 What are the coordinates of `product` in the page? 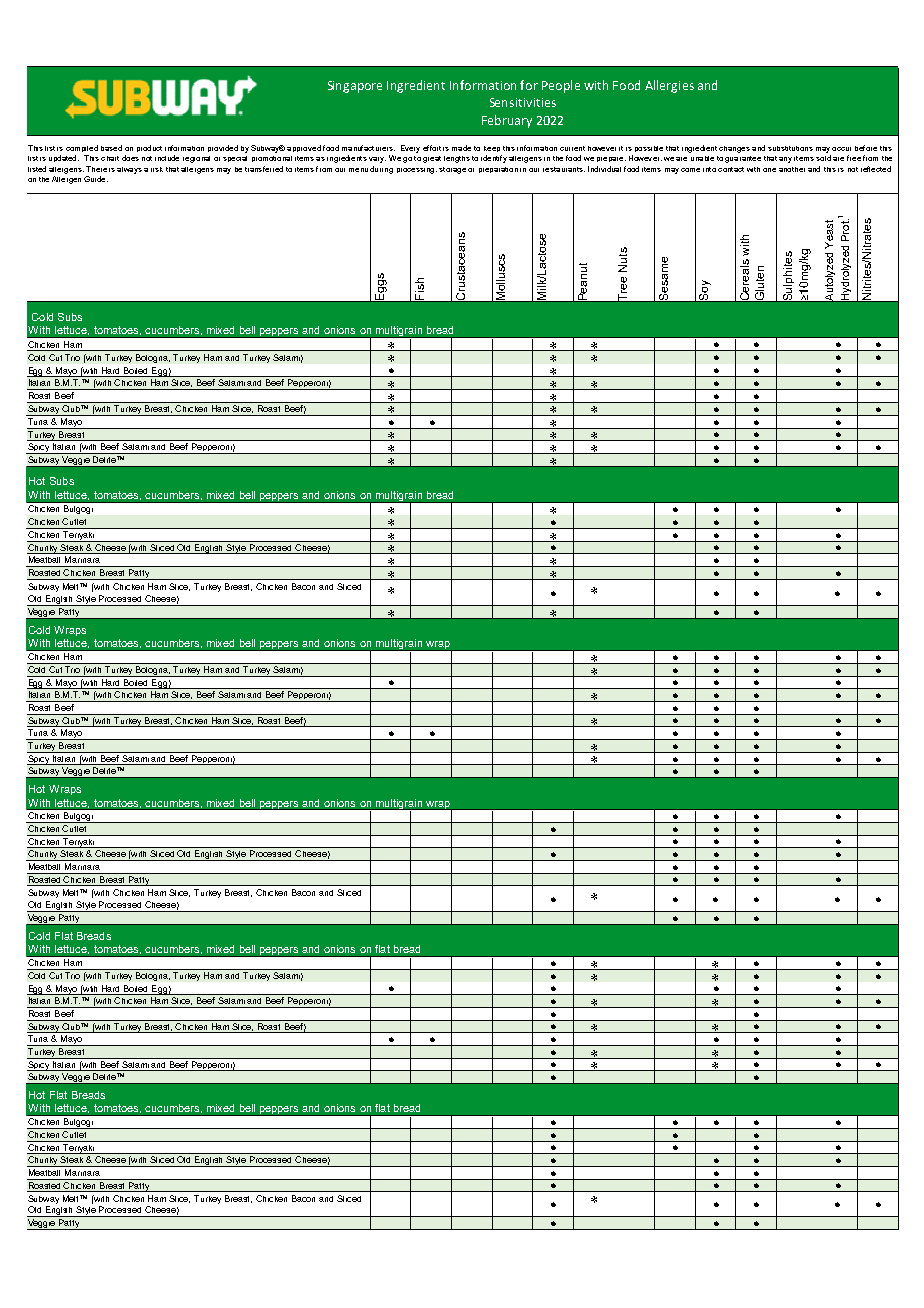 It's located at (149, 148).
